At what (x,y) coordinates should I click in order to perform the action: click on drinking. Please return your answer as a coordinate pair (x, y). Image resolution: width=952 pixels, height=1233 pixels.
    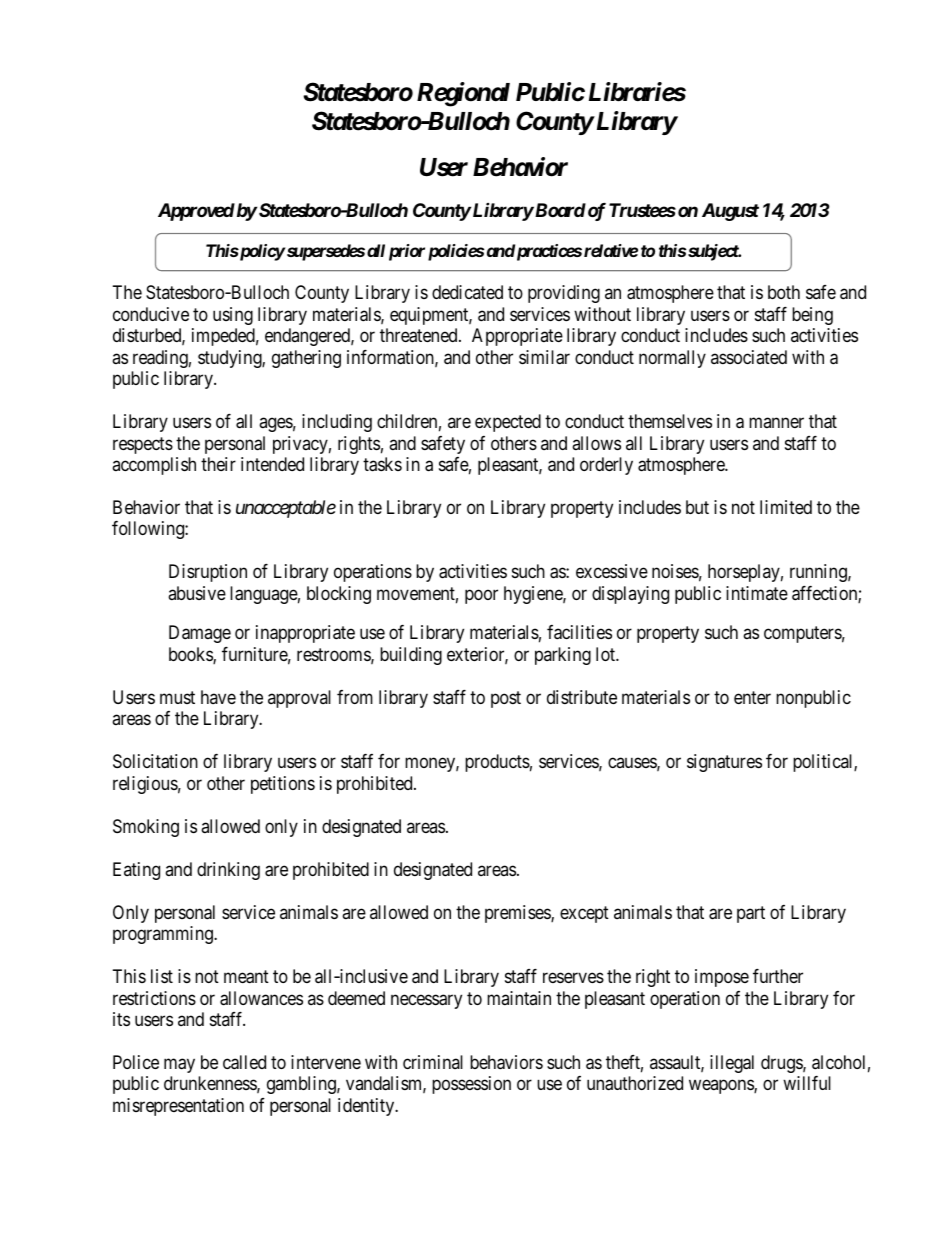
    Looking at the image, I should click on (228, 871).
